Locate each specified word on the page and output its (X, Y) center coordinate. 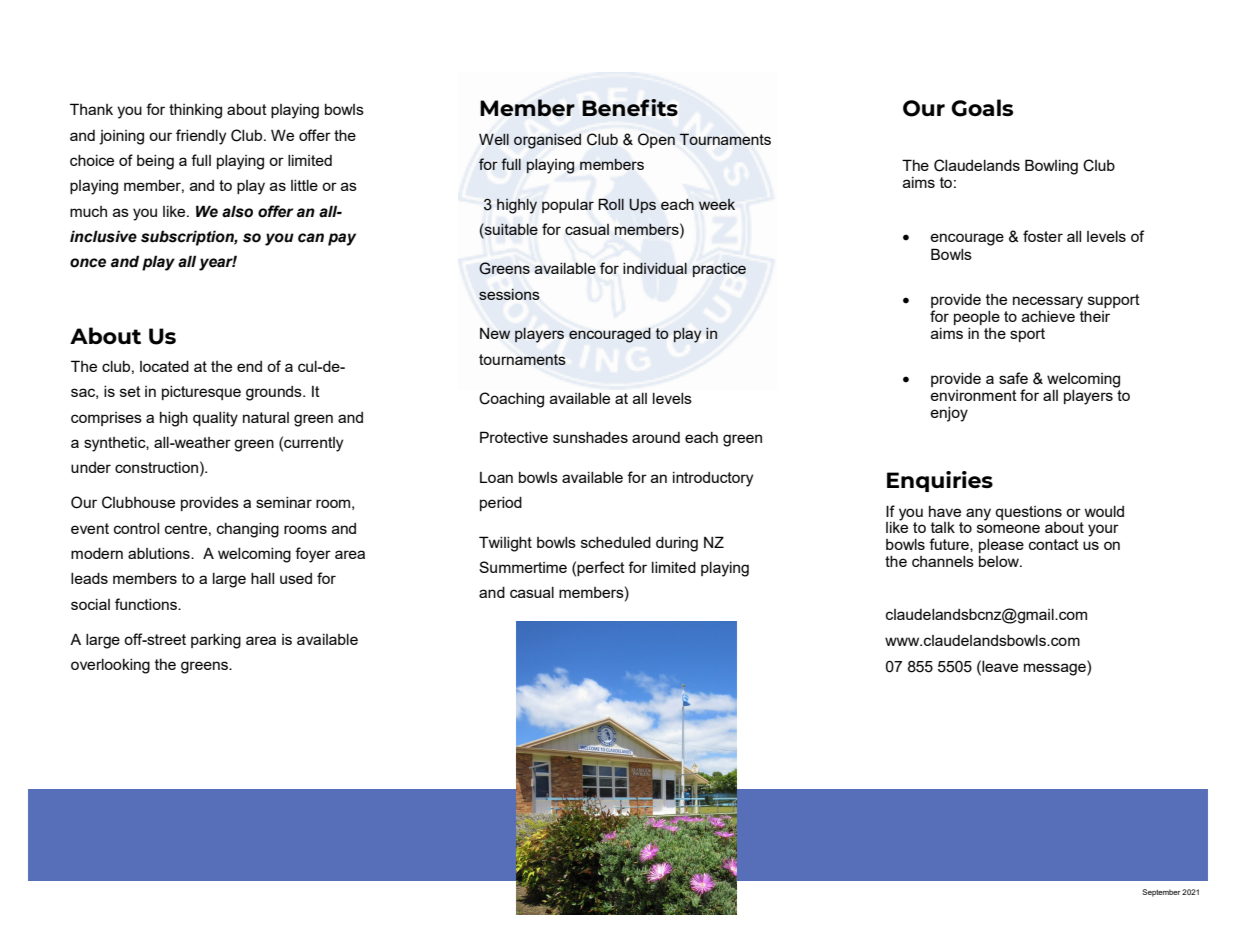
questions (1028, 513)
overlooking (110, 666)
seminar (284, 502)
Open (656, 140)
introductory (713, 479)
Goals (982, 108)
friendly (201, 137)
